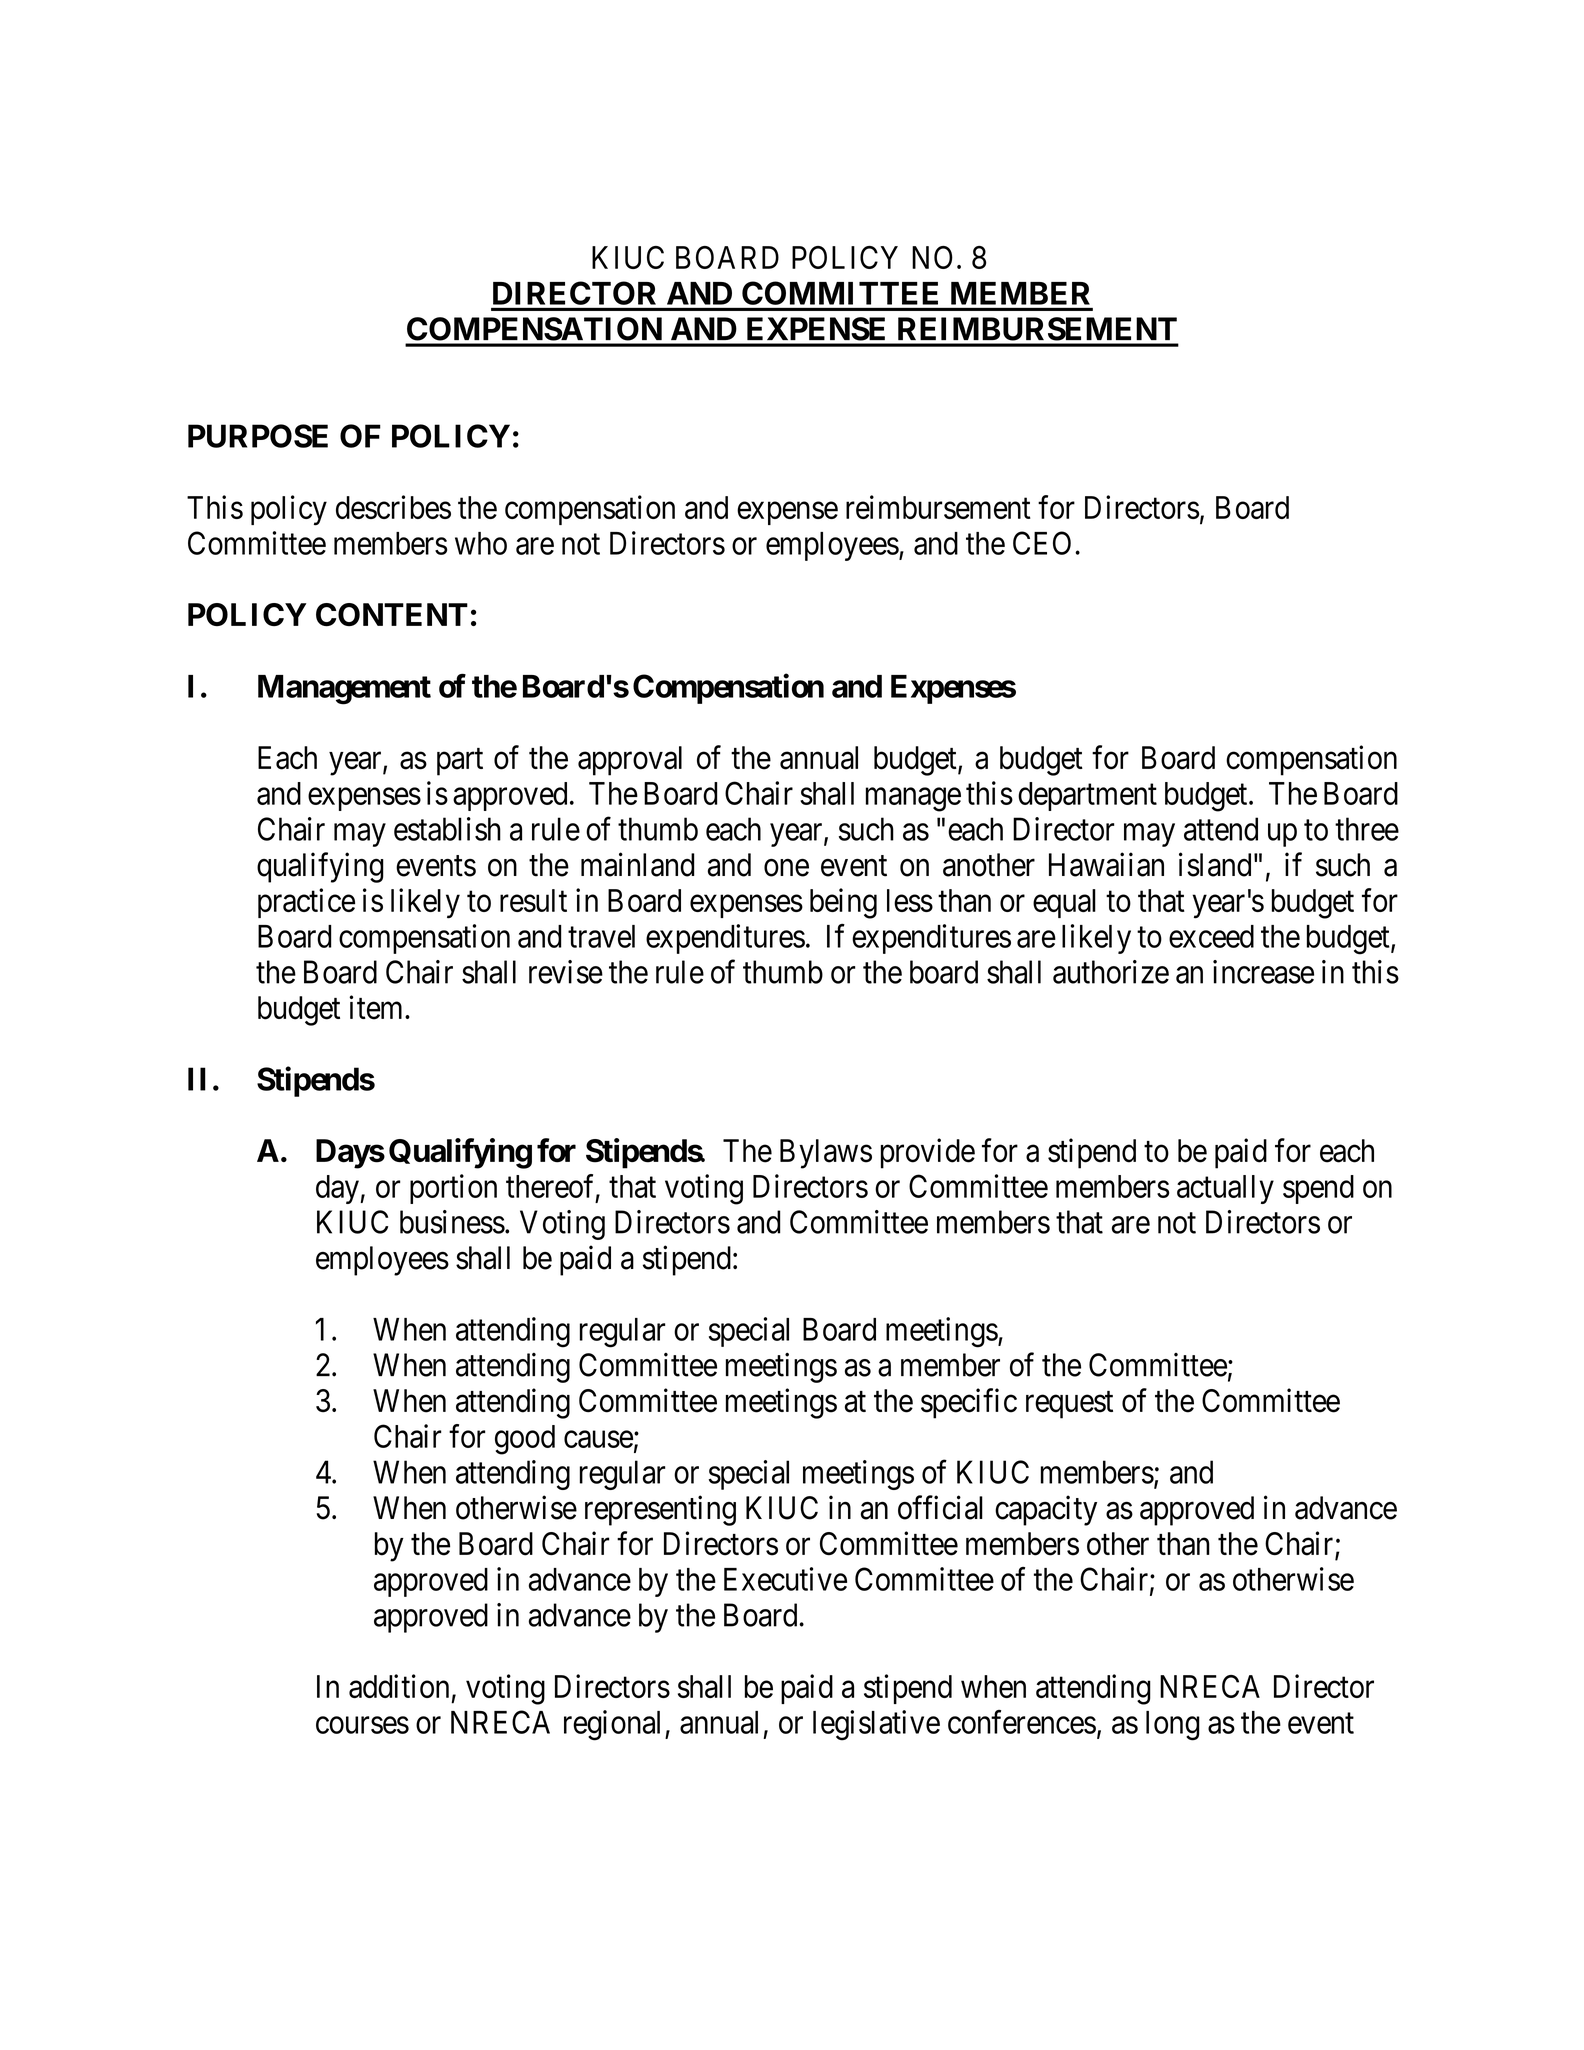  I want to click on request, so click(1069, 1405).
